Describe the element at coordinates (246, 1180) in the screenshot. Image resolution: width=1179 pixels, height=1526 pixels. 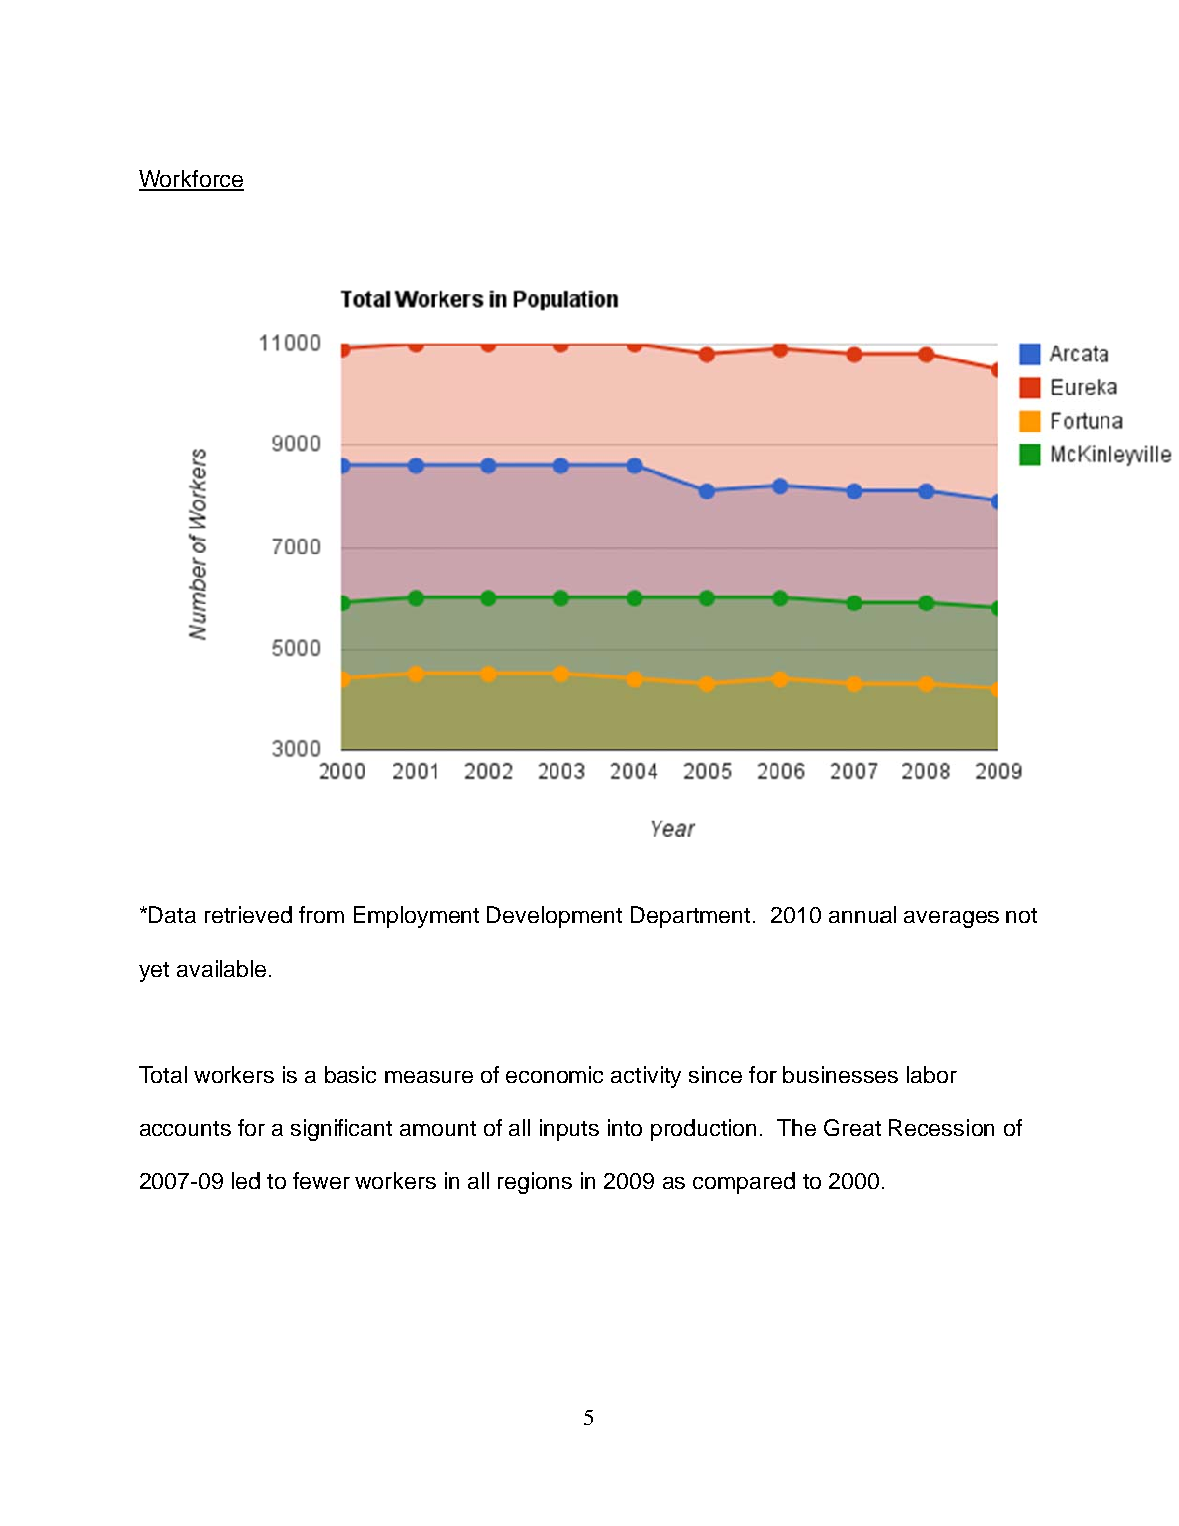
I see `led` at that location.
